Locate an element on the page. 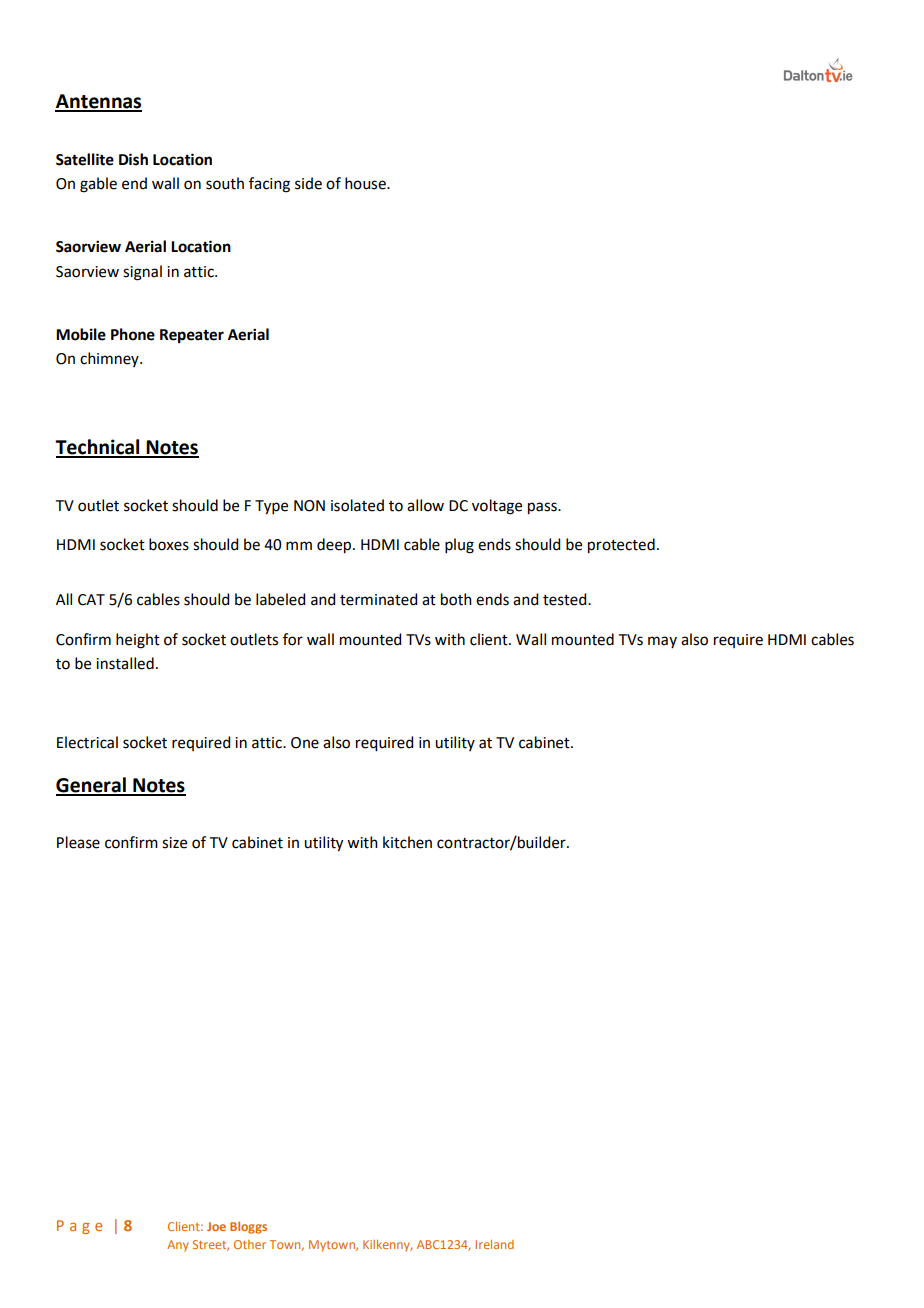  Bloggs is located at coordinates (248, 1227).
